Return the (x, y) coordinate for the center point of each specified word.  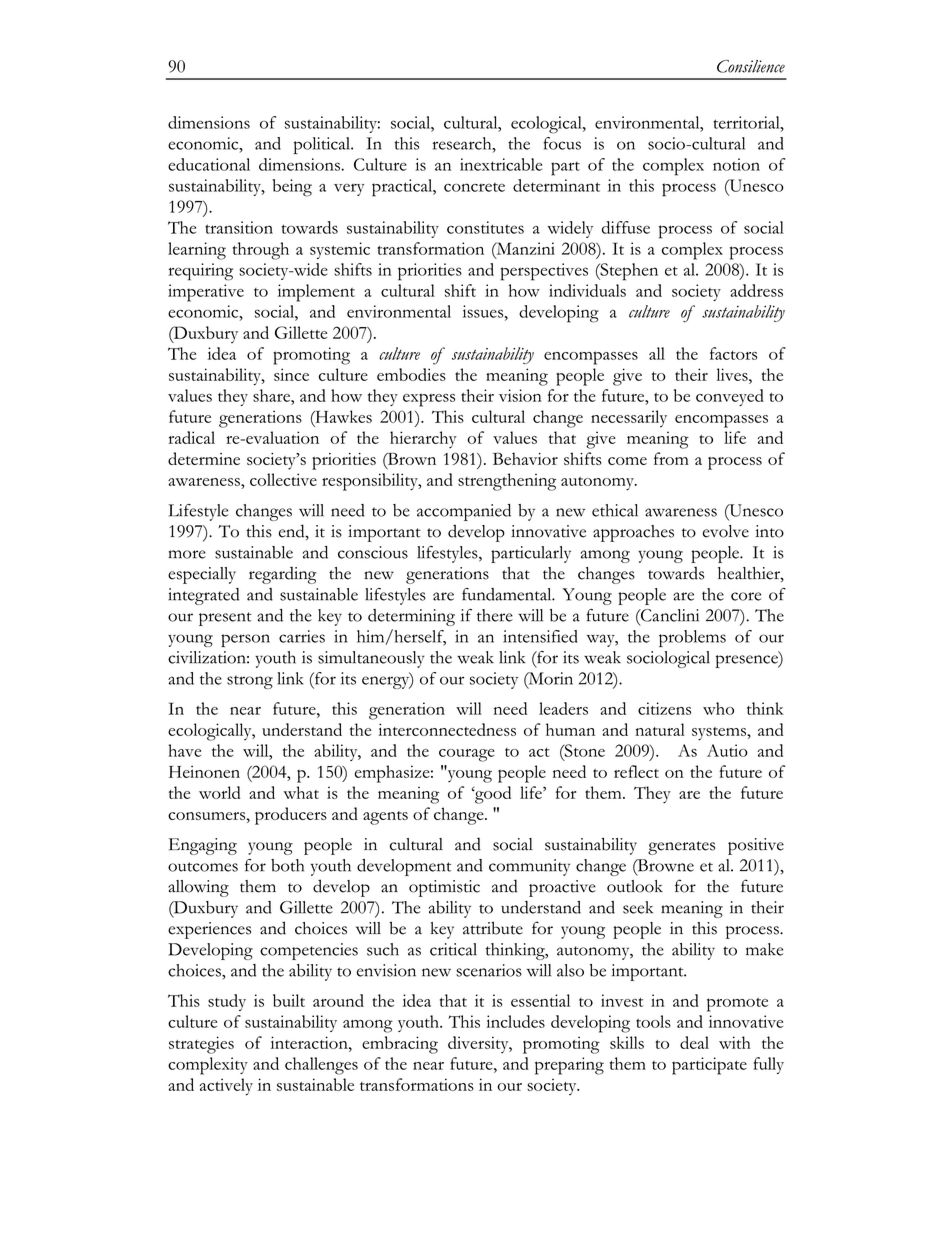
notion (736, 164)
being (292, 188)
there (495, 615)
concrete (474, 187)
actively (226, 1087)
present (225, 619)
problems (692, 638)
